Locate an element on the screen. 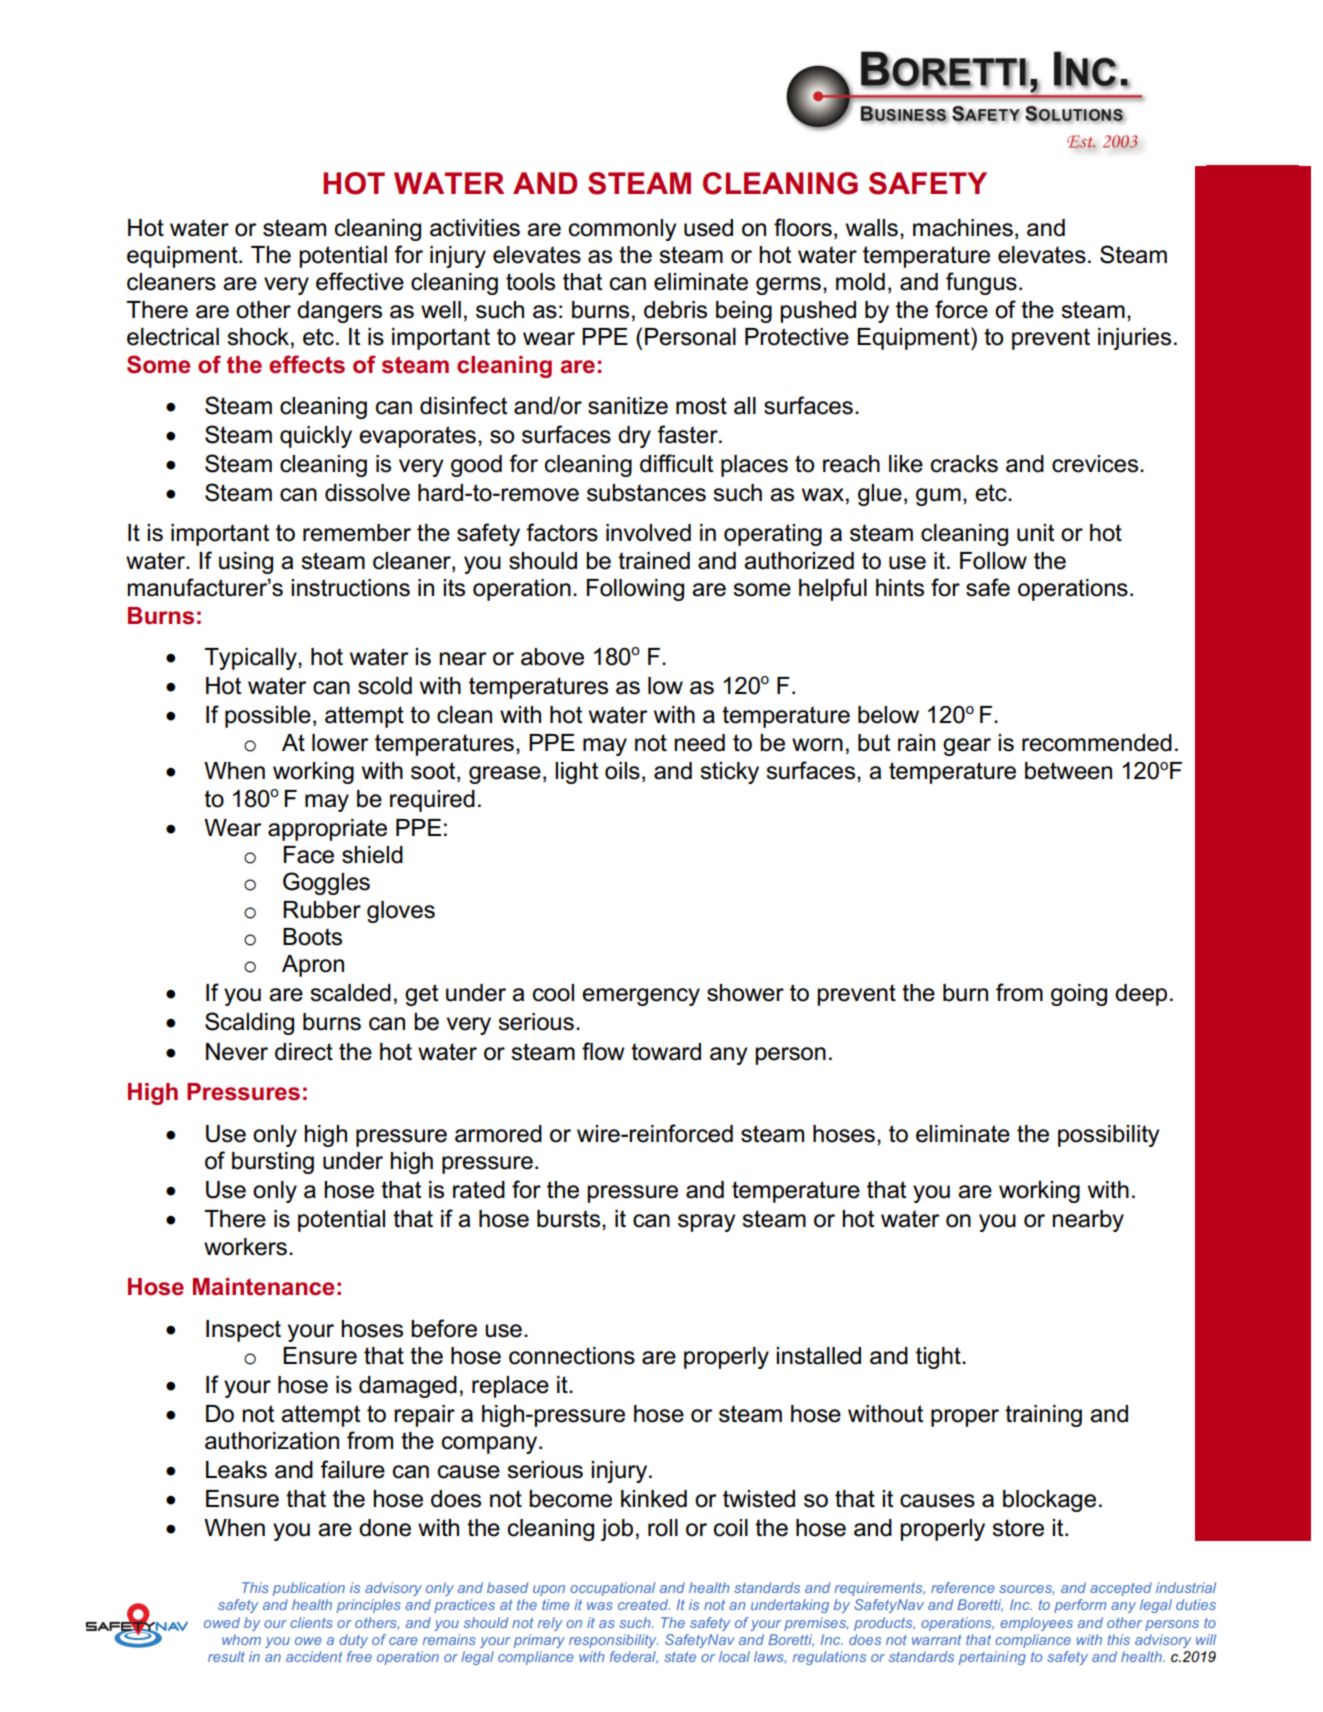  clients is located at coordinates (311, 1622).
